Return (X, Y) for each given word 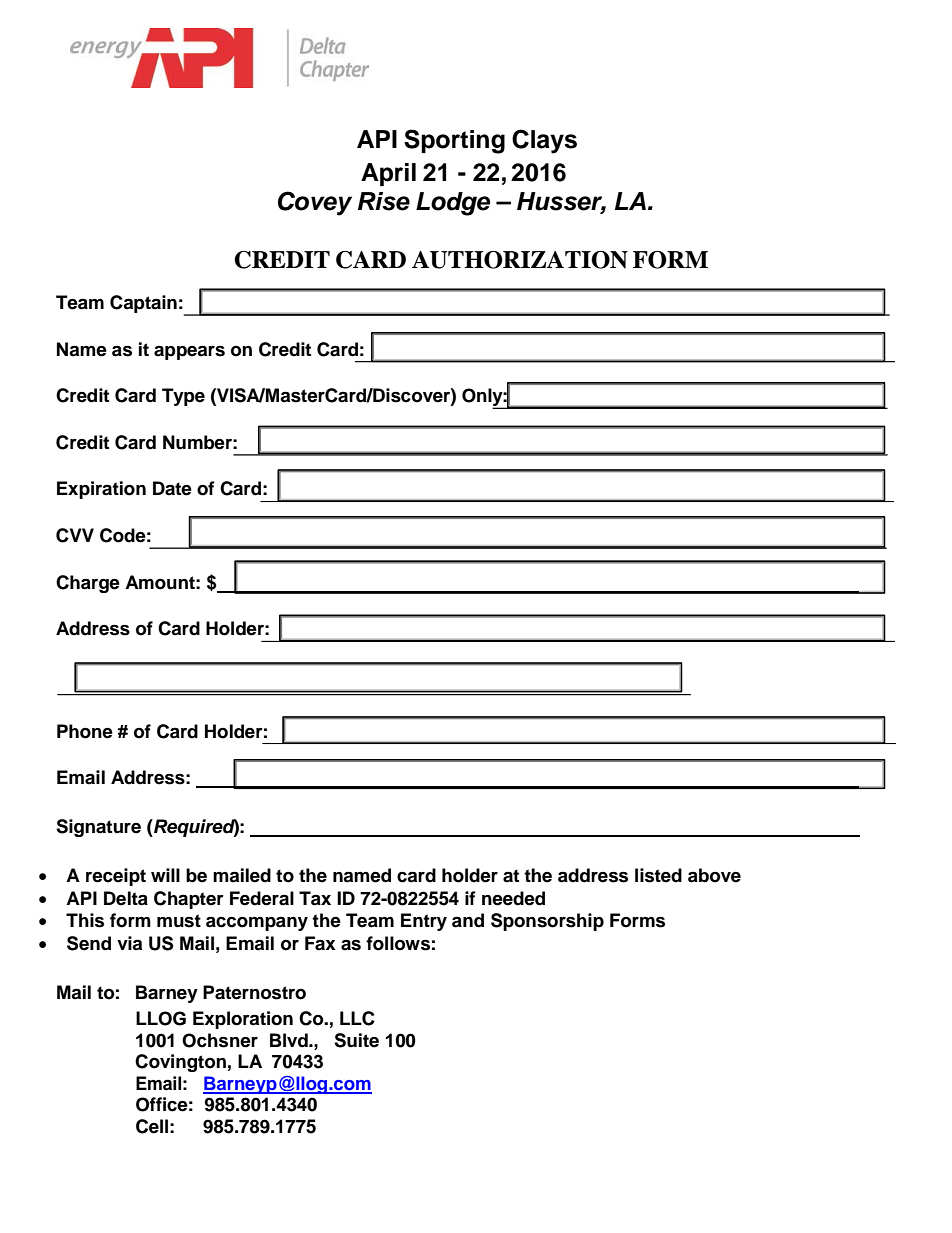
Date (172, 488)
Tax (315, 898)
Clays (544, 141)
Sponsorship (547, 922)
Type (183, 397)
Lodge (453, 204)
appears (189, 352)
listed (658, 875)
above (714, 875)
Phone (85, 731)
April (388, 174)
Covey (315, 203)
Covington (180, 1063)
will (165, 875)
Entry (424, 922)
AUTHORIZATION (520, 260)
